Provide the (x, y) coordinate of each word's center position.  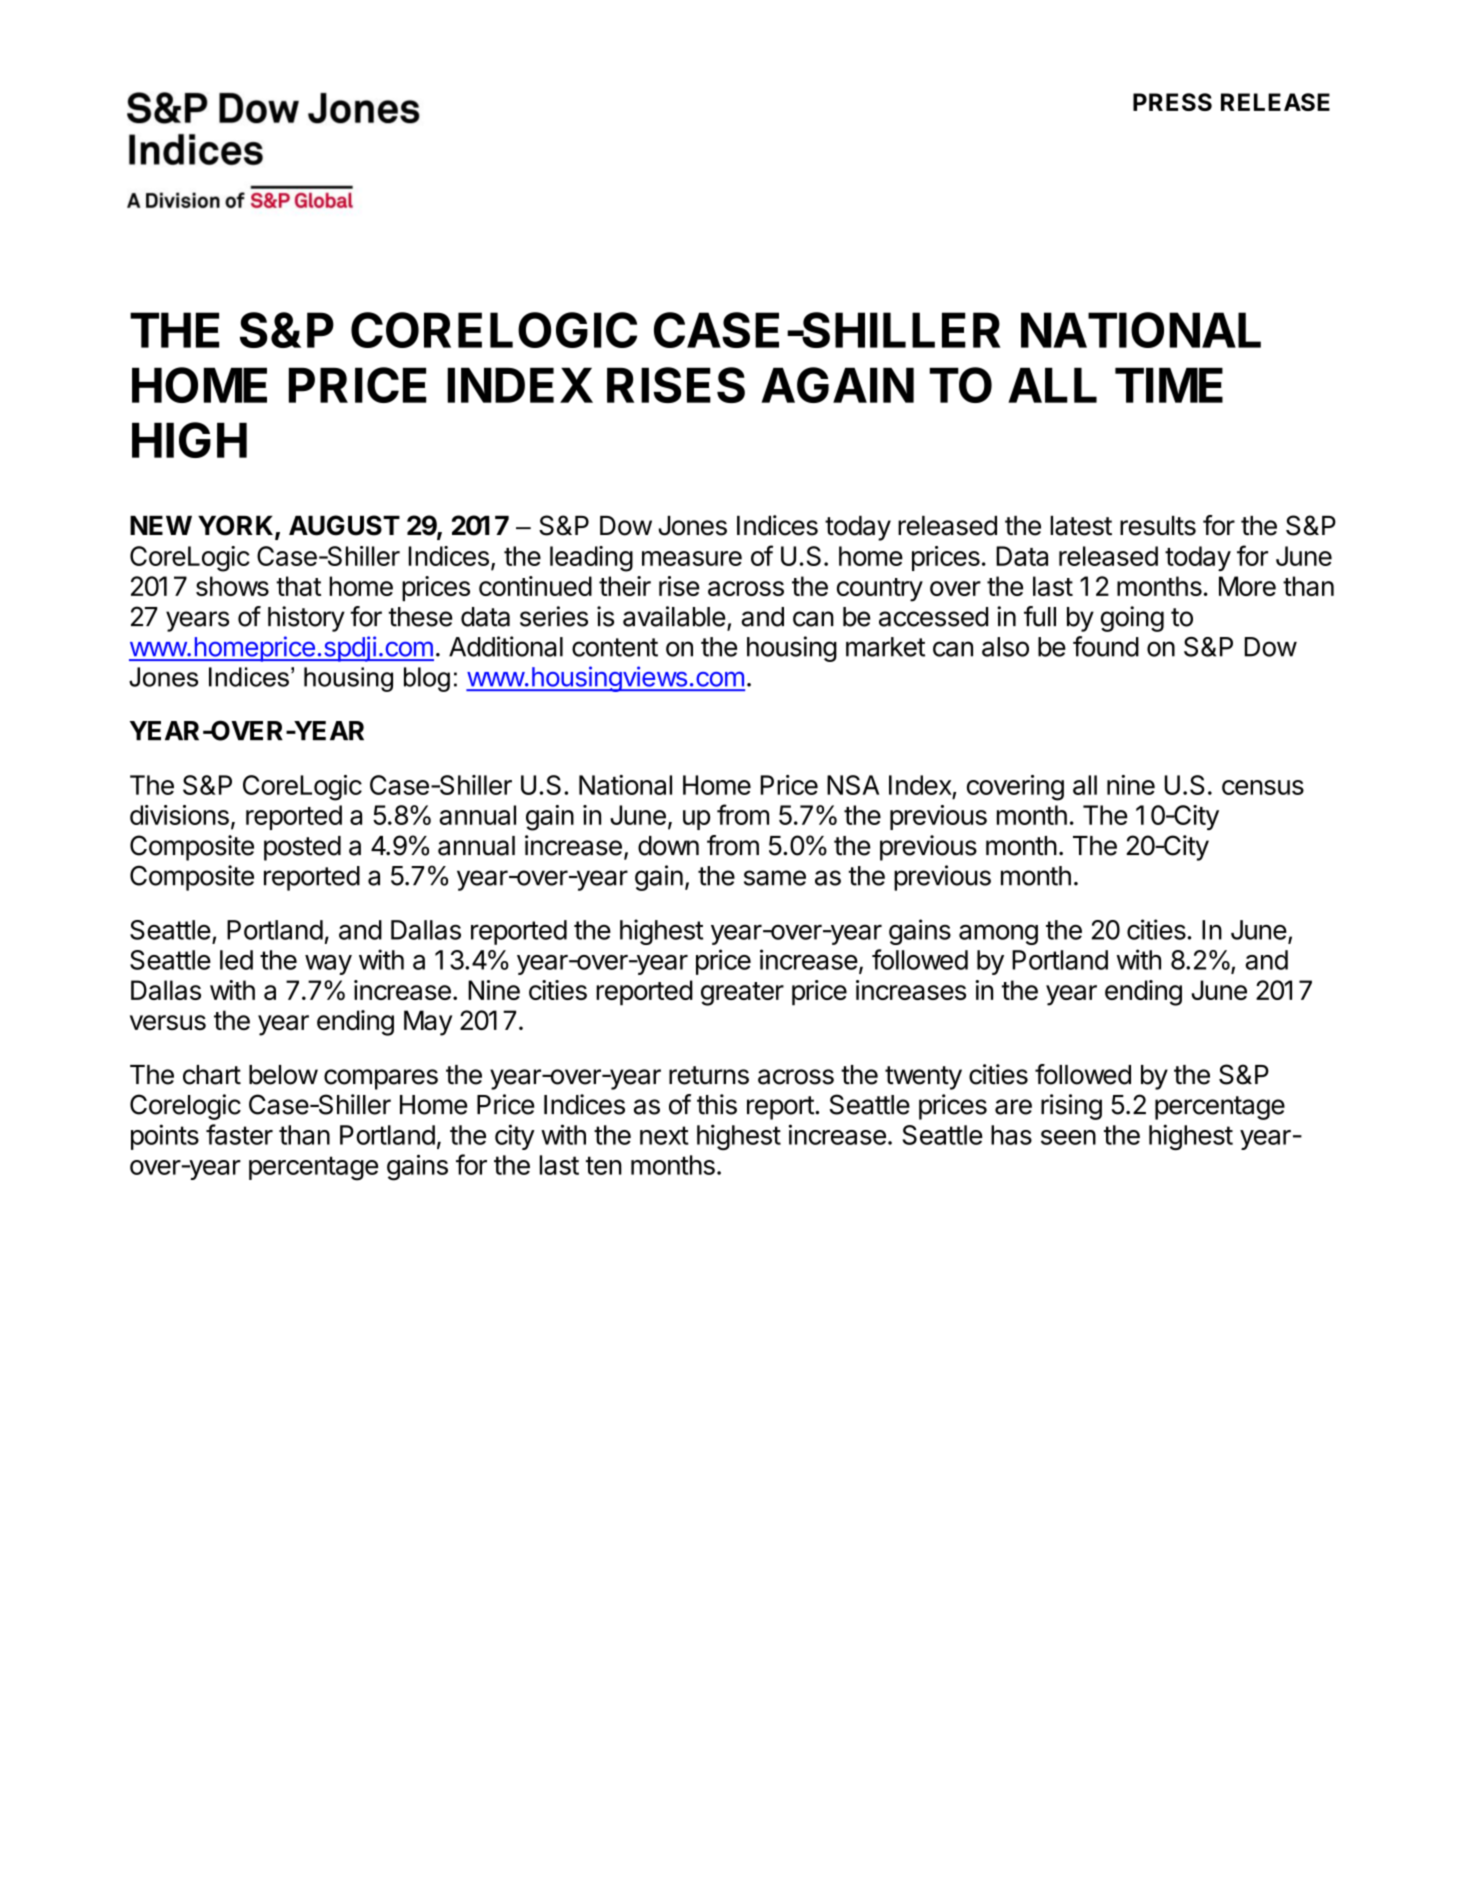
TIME (1169, 385)
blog (427, 679)
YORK (237, 526)
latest (1081, 526)
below (283, 1075)
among (998, 934)
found (1106, 646)
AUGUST (344, 525)
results (1158, 526)
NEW (161, 525)
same (775, 878)
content (615, 647)
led (236, 960)
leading (591, 559)
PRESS (1172, 102)
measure (692, 558)
